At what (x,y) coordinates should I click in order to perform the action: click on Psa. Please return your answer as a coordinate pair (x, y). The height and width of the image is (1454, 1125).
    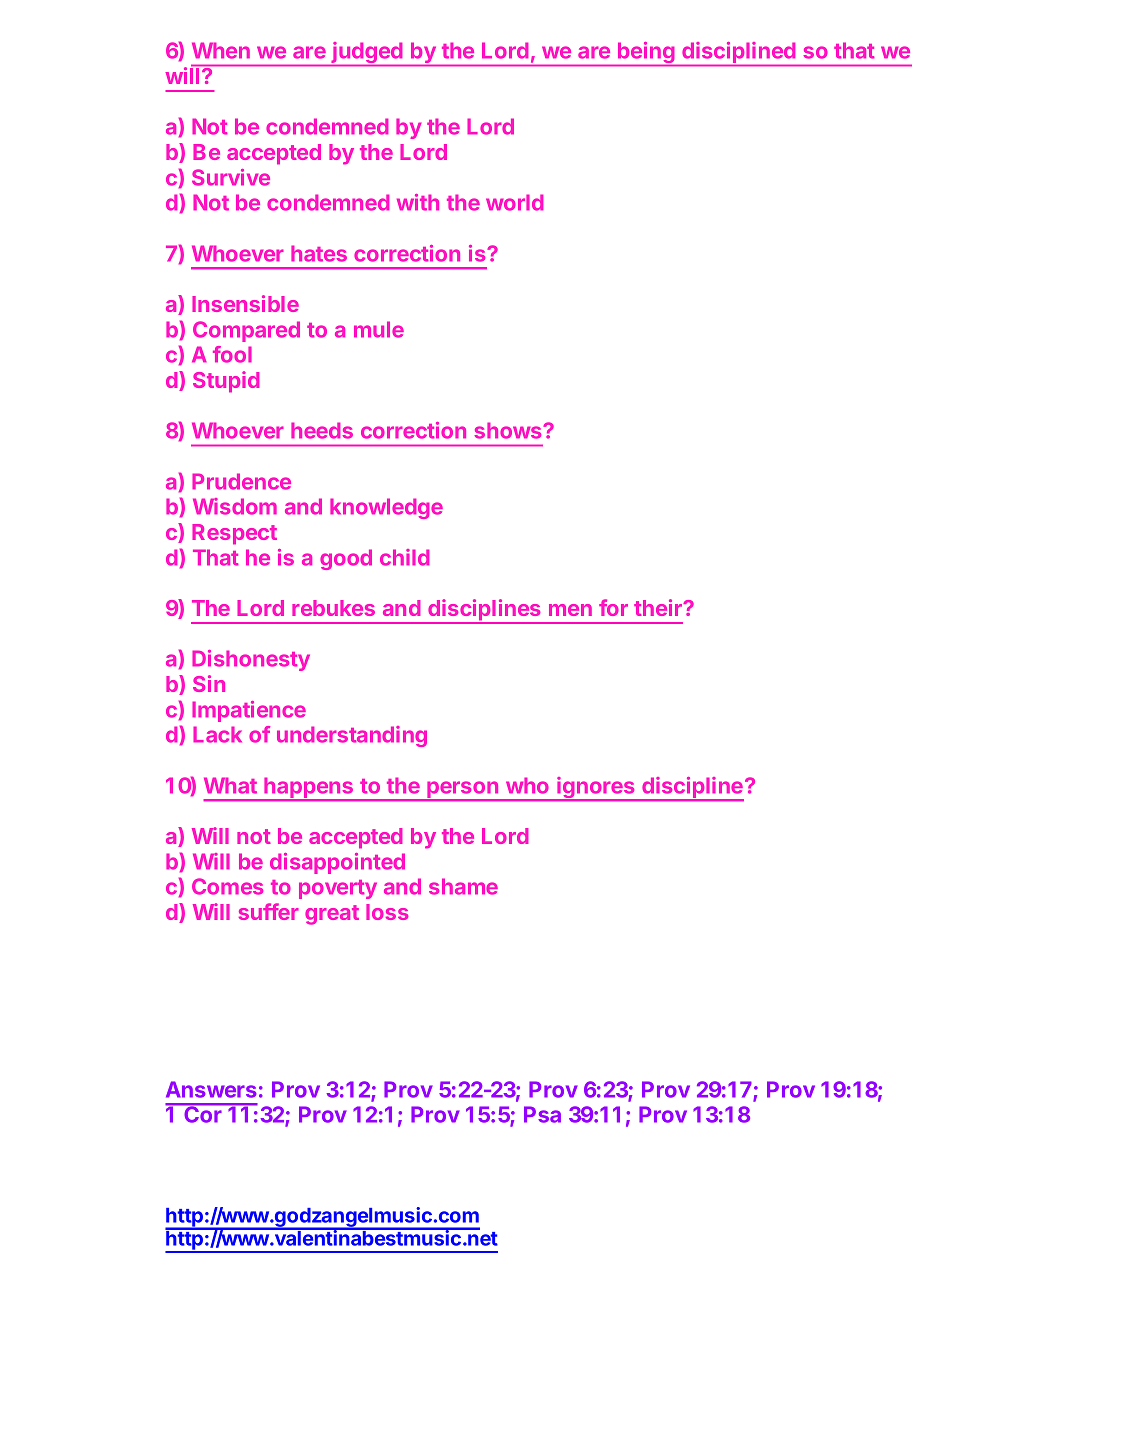
    Looking at the image, I should click on (542, 1114).
